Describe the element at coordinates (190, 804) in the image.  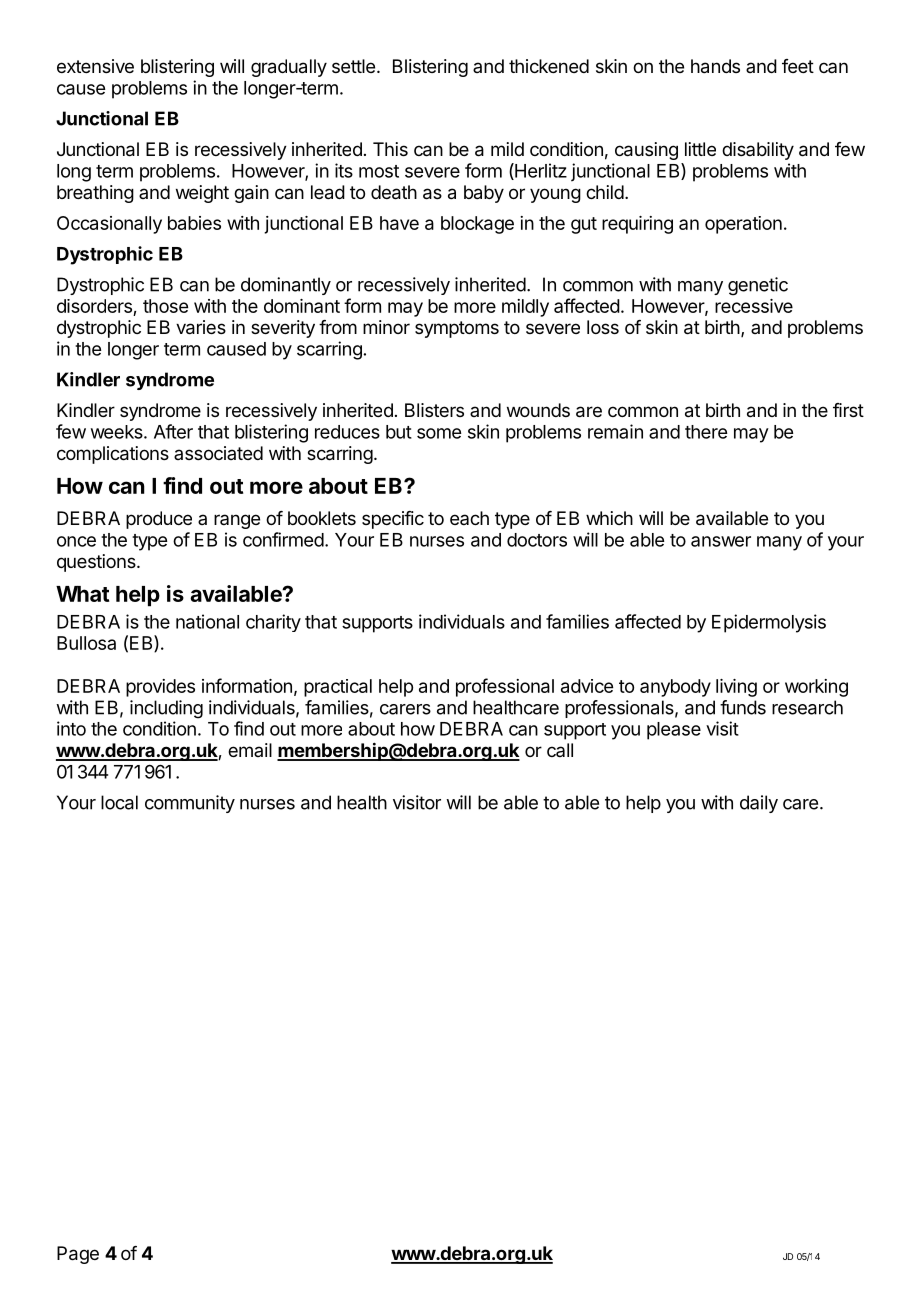
I see `community` at that location.
